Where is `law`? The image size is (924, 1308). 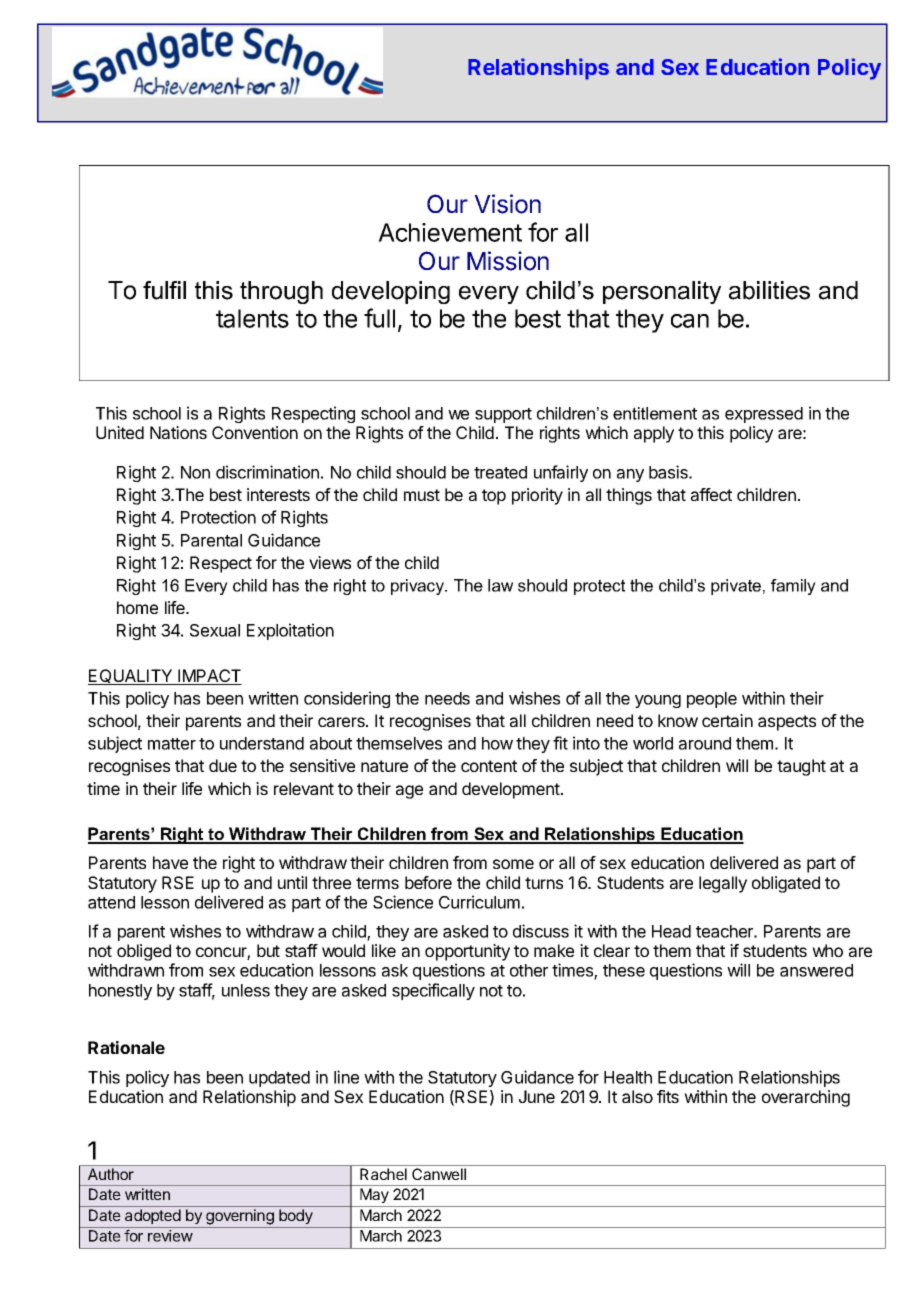
law is located at coordinates (500, 585).
